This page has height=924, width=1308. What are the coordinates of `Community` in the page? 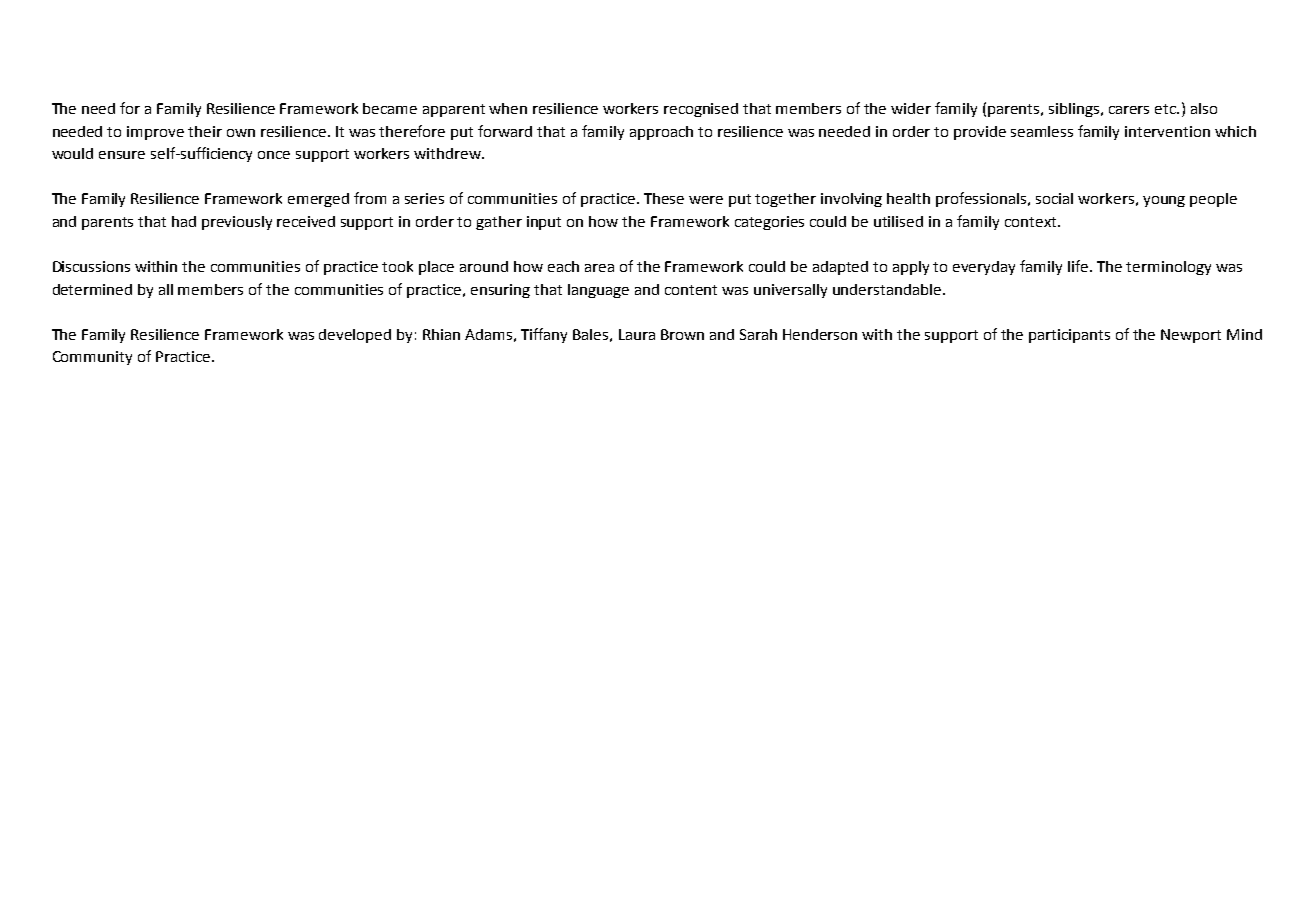 It's located at (92, 358).
